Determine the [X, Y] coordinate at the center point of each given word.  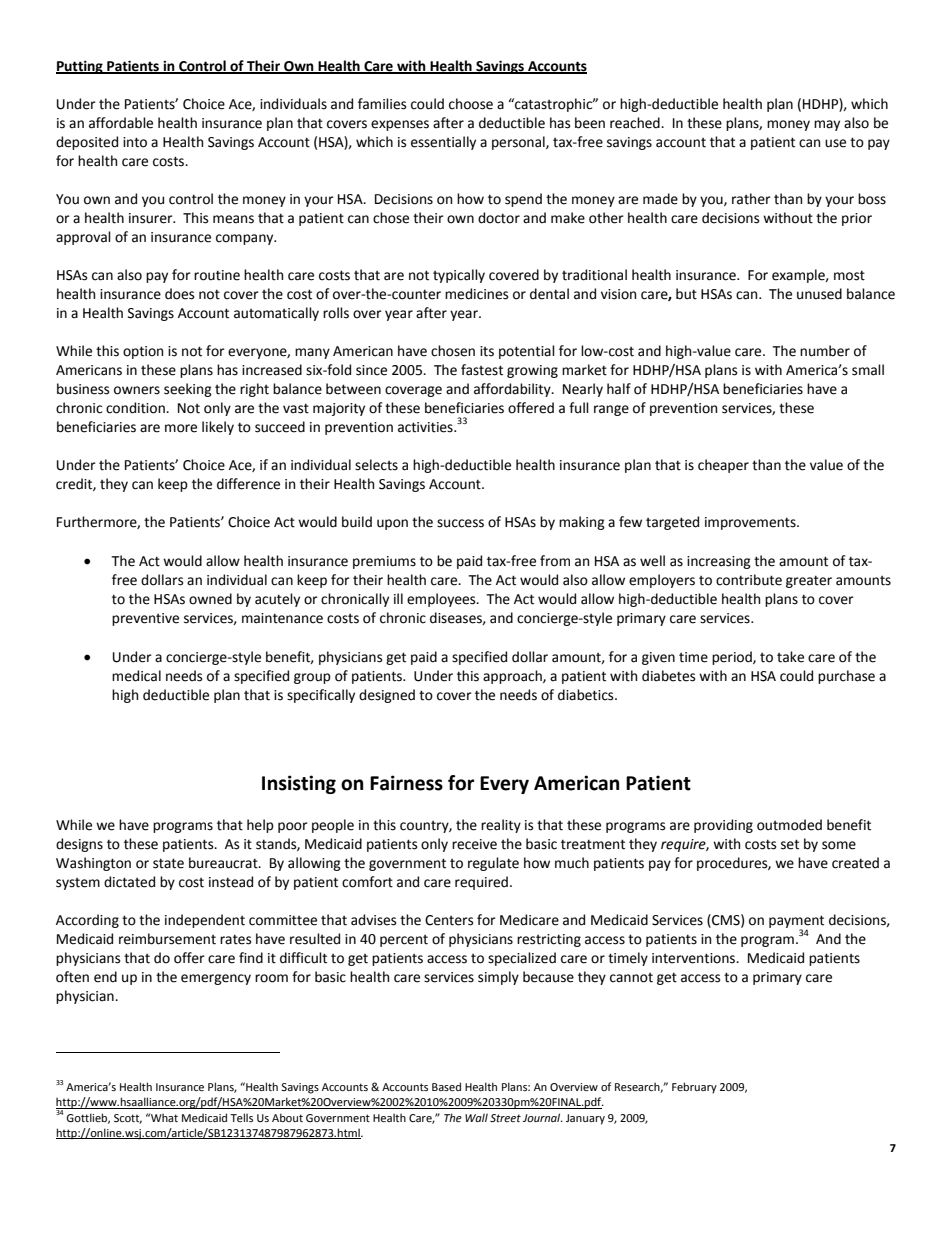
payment [796, 922]
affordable [121, 123]
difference [248, 484]
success [460, 523]
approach [513, 677]
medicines [476, 294]
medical [136, 676]
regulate [493, 864]
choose [471, 104]
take [790, 657]
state [168, 863]
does [179, 294]
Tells [241, 1117]
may [827, 125]
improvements [751, 523]
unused [819, 294]
